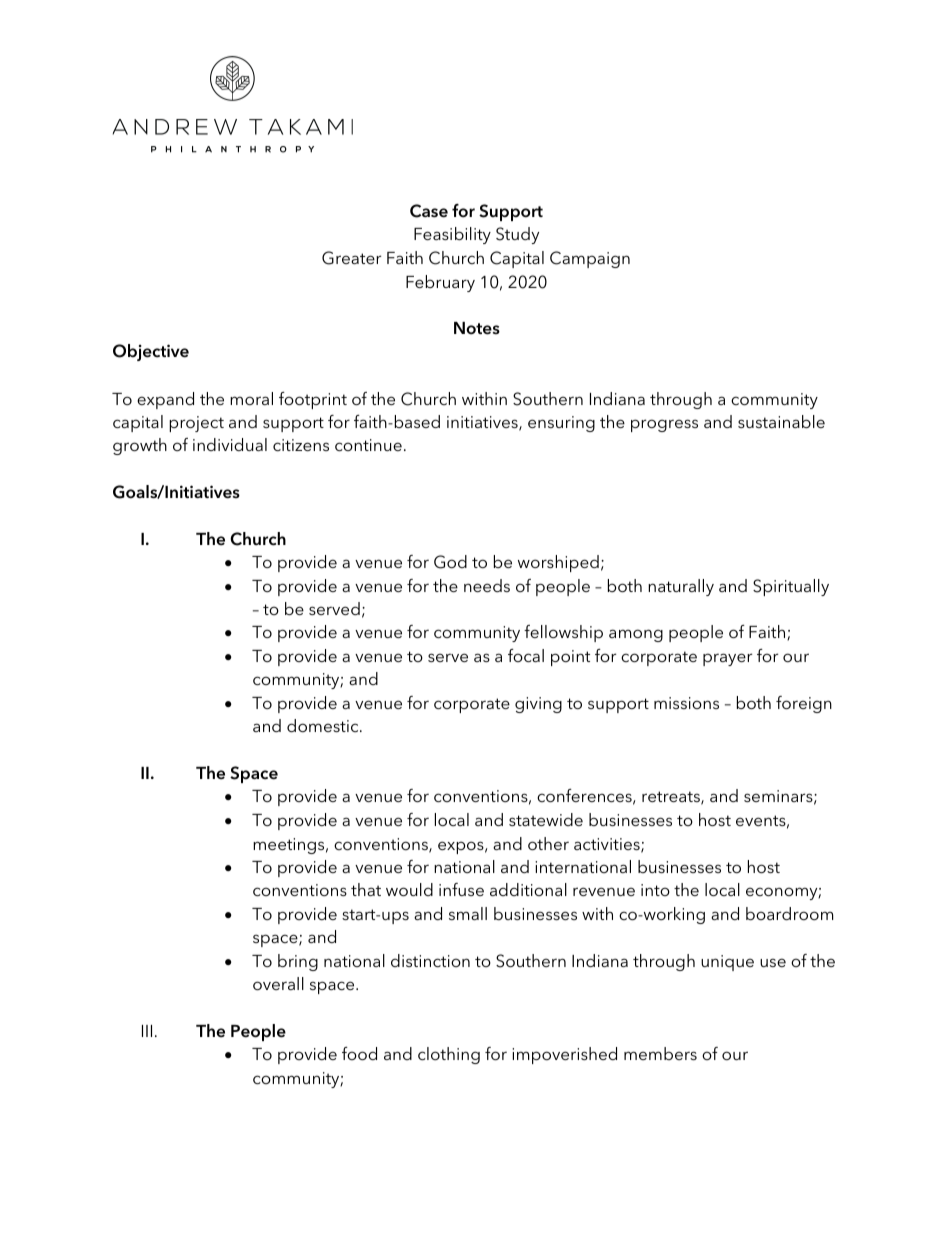 Image resolution: width=952 pixels, height=1233 pixels. Describe the element at coordinates (660, 1053) in the image. I see `members` at that location.
